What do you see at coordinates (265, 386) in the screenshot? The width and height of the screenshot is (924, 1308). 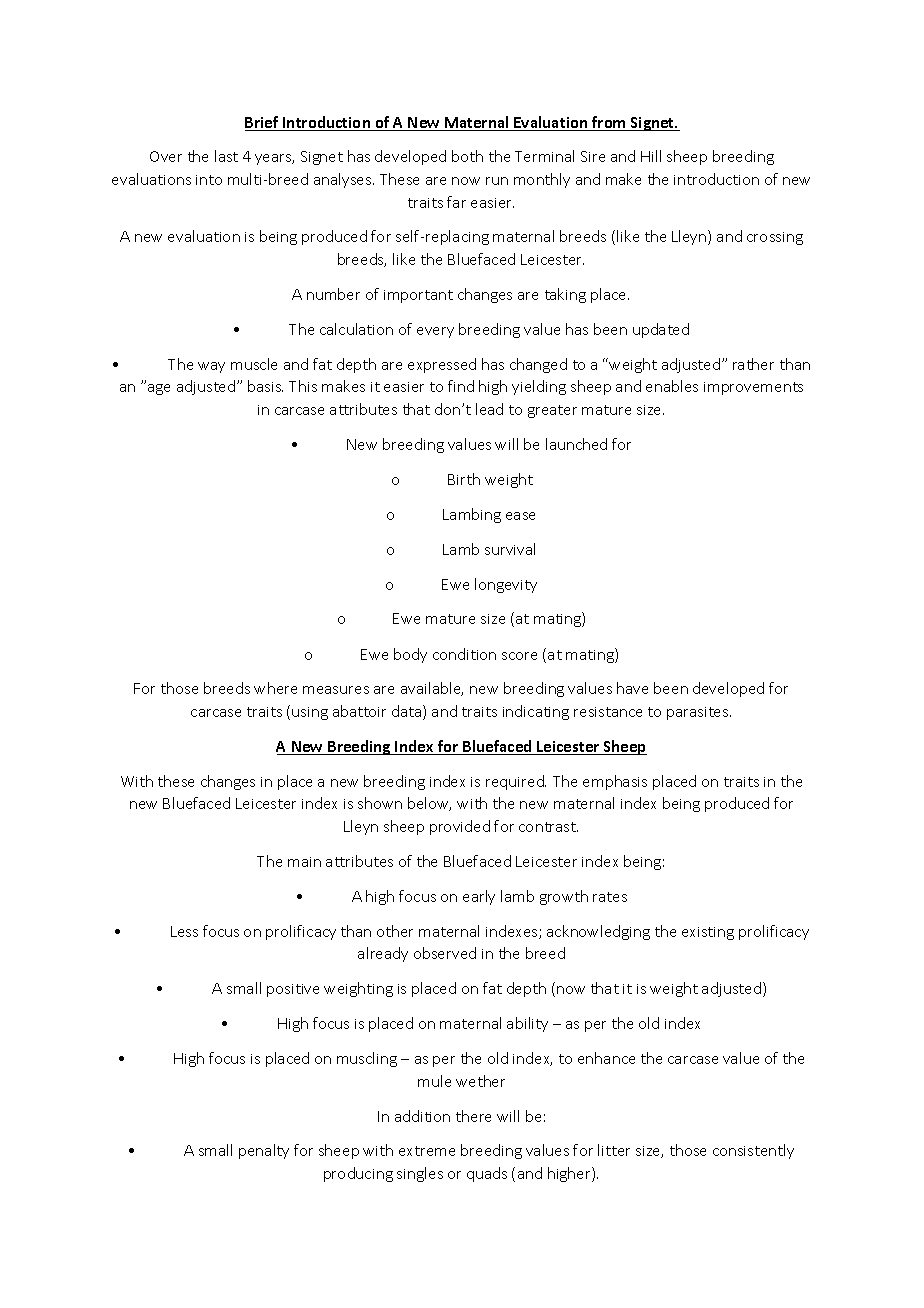 I see `basis` at bounding box center [265, 386].
